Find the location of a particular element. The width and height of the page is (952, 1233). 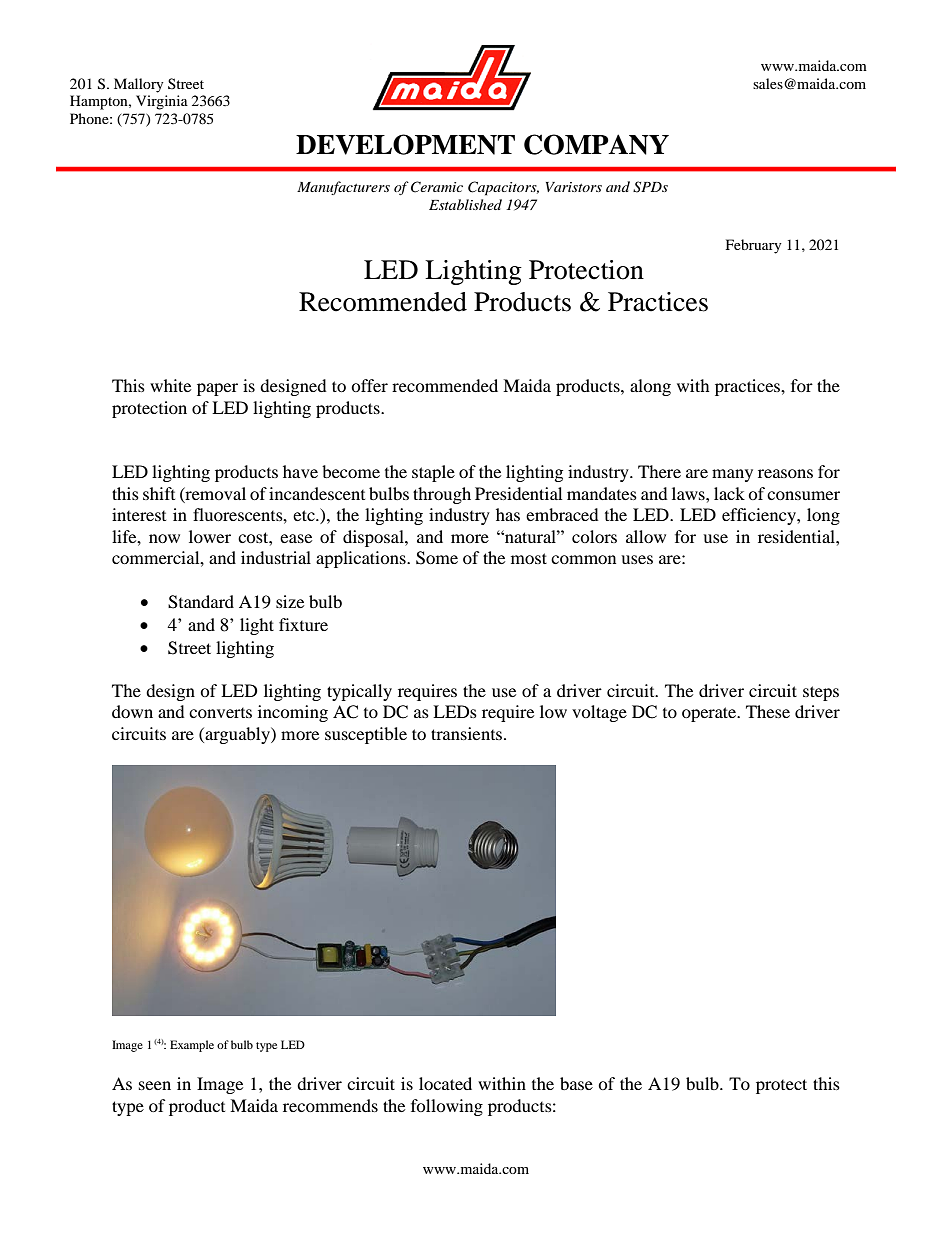

many is located at coordinates (732, 475).
